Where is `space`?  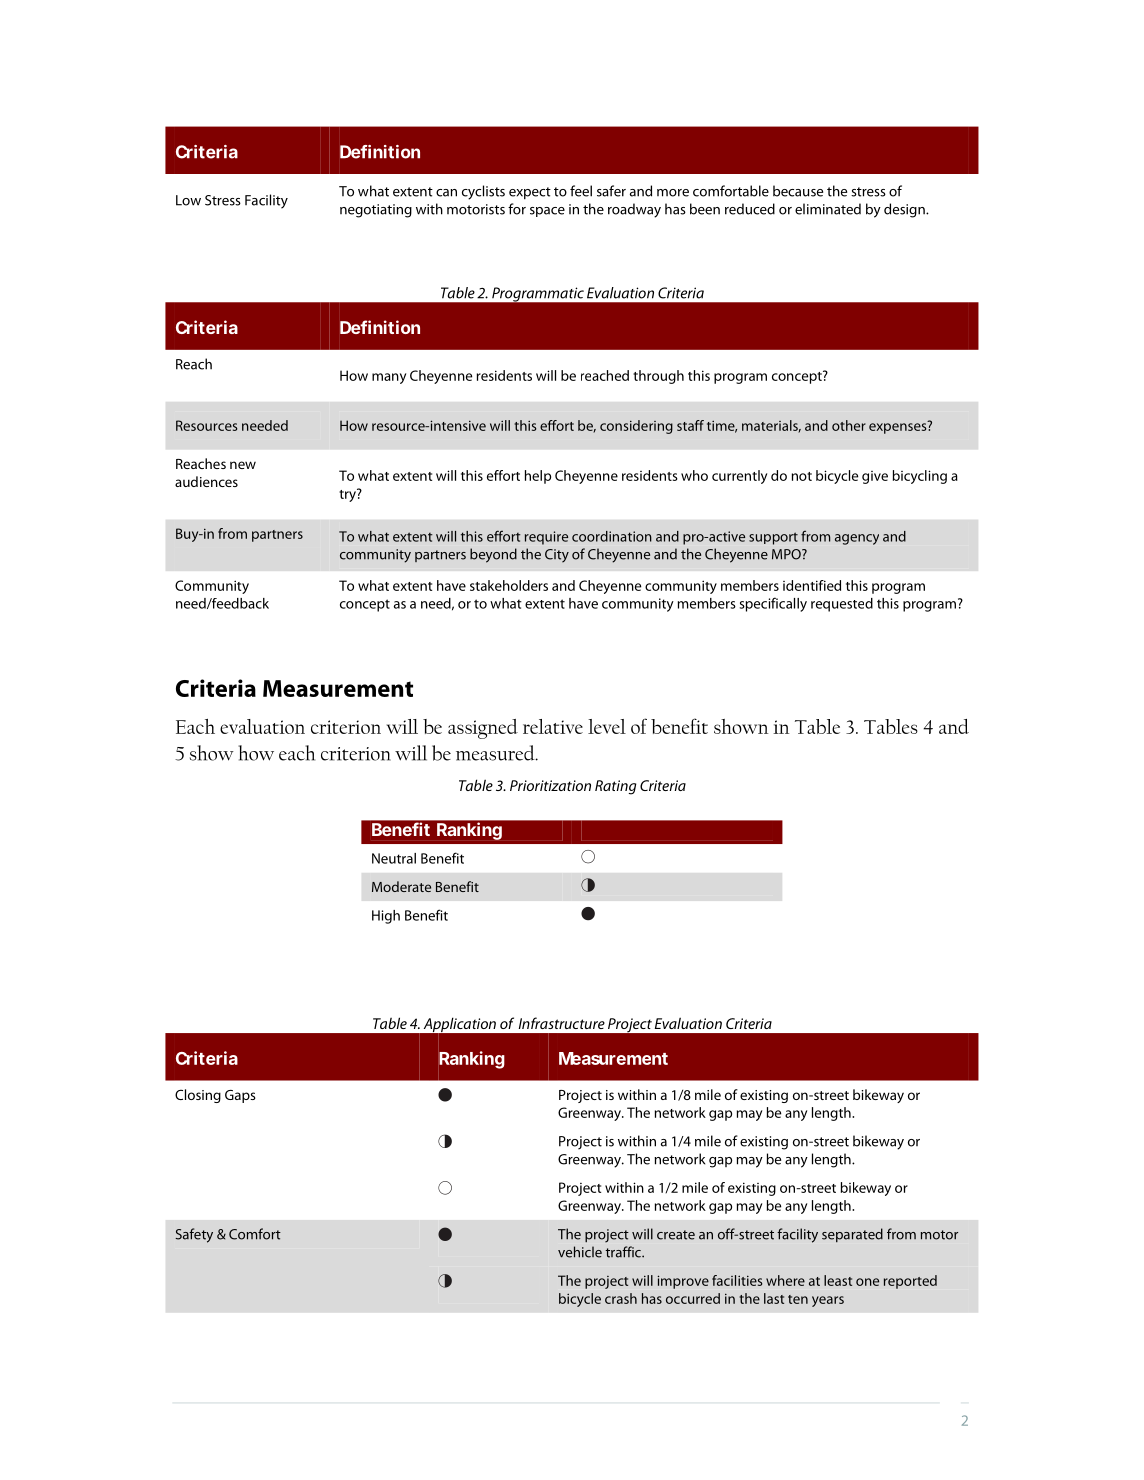 space is located at coordinates (547, 212).
